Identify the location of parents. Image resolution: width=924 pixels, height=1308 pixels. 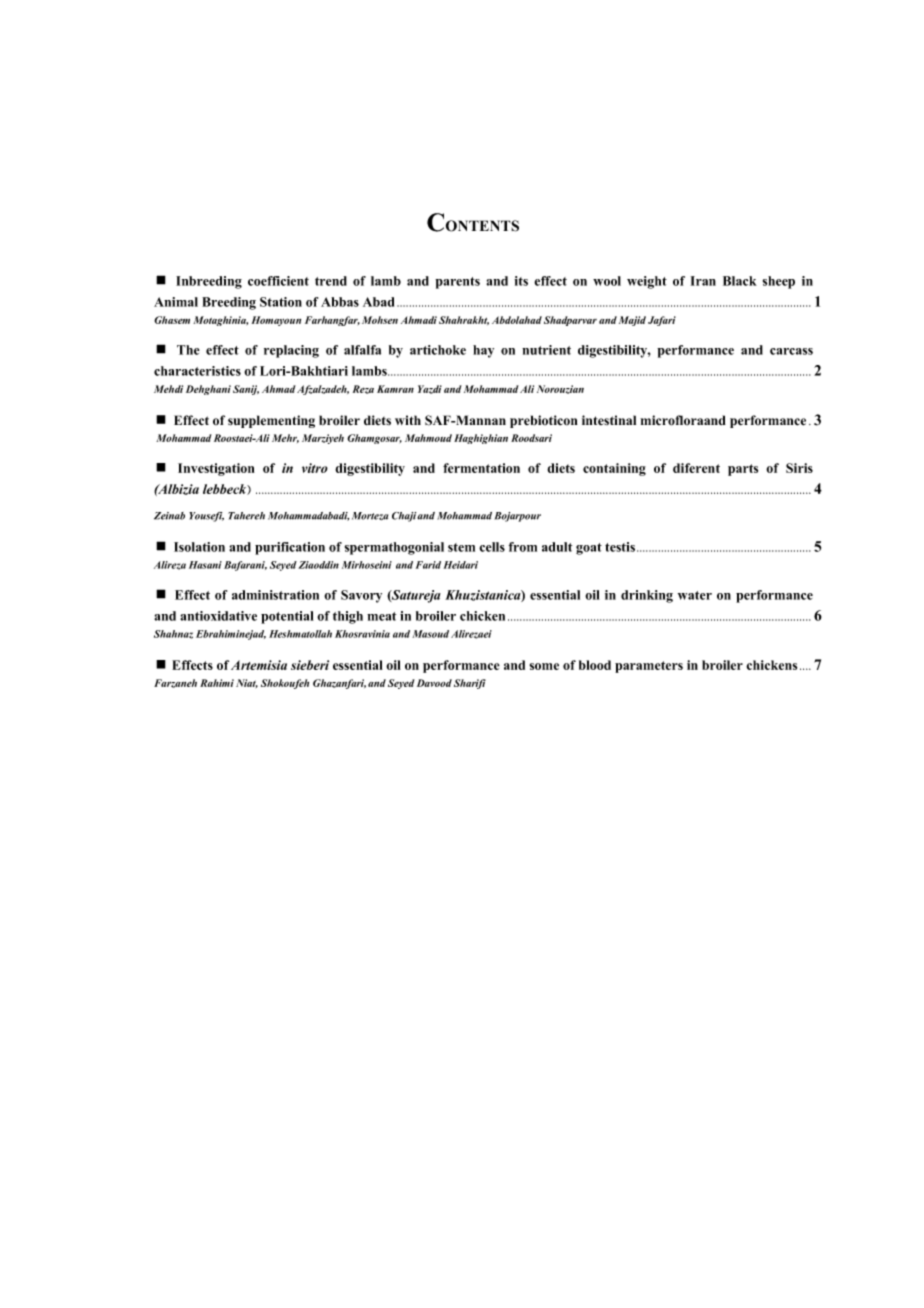
(457, 283).
